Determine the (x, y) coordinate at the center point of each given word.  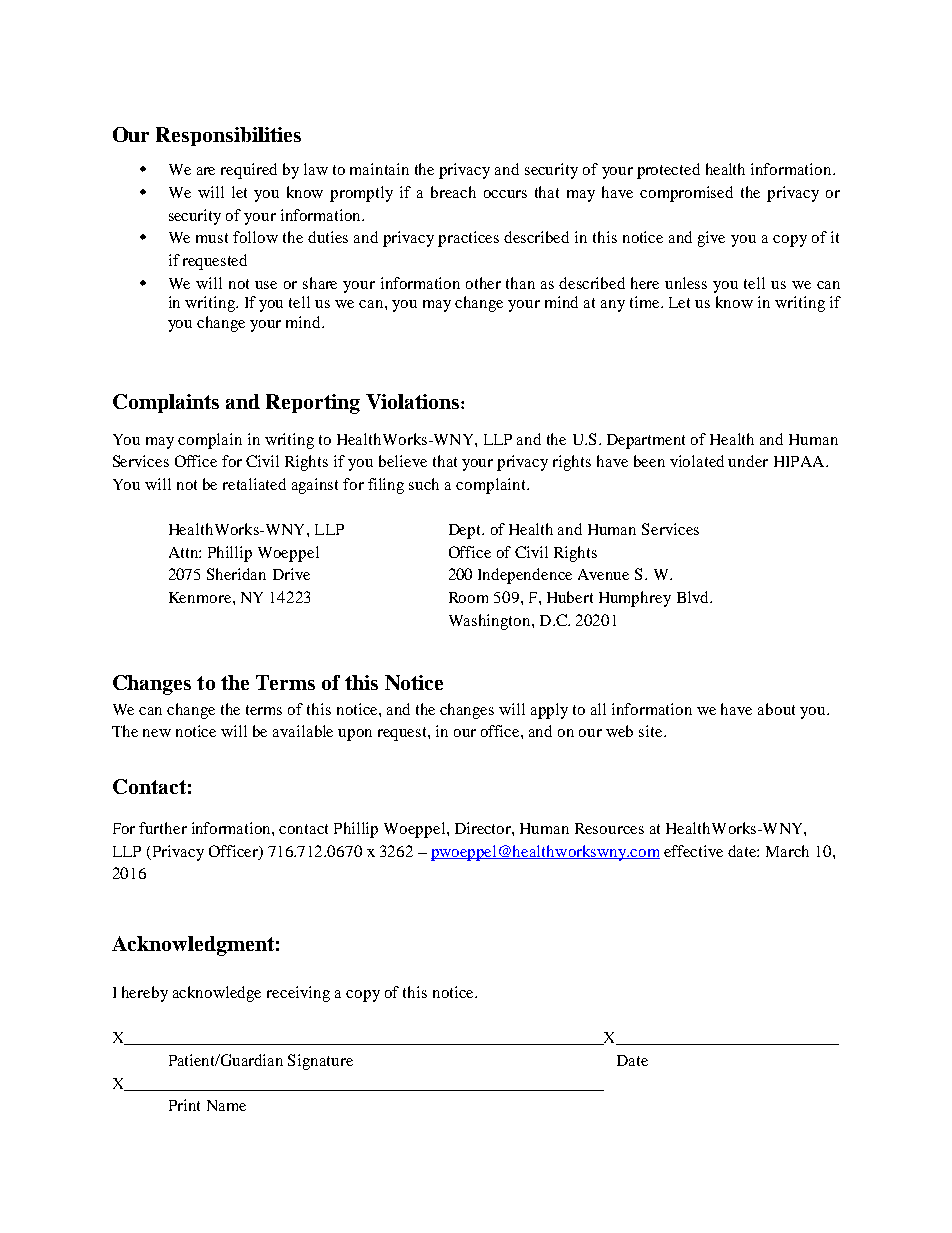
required (249, 171)
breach (453, 192)
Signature (320, 1062)
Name (226, 1105)
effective (693, 851)
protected (668, 171)
